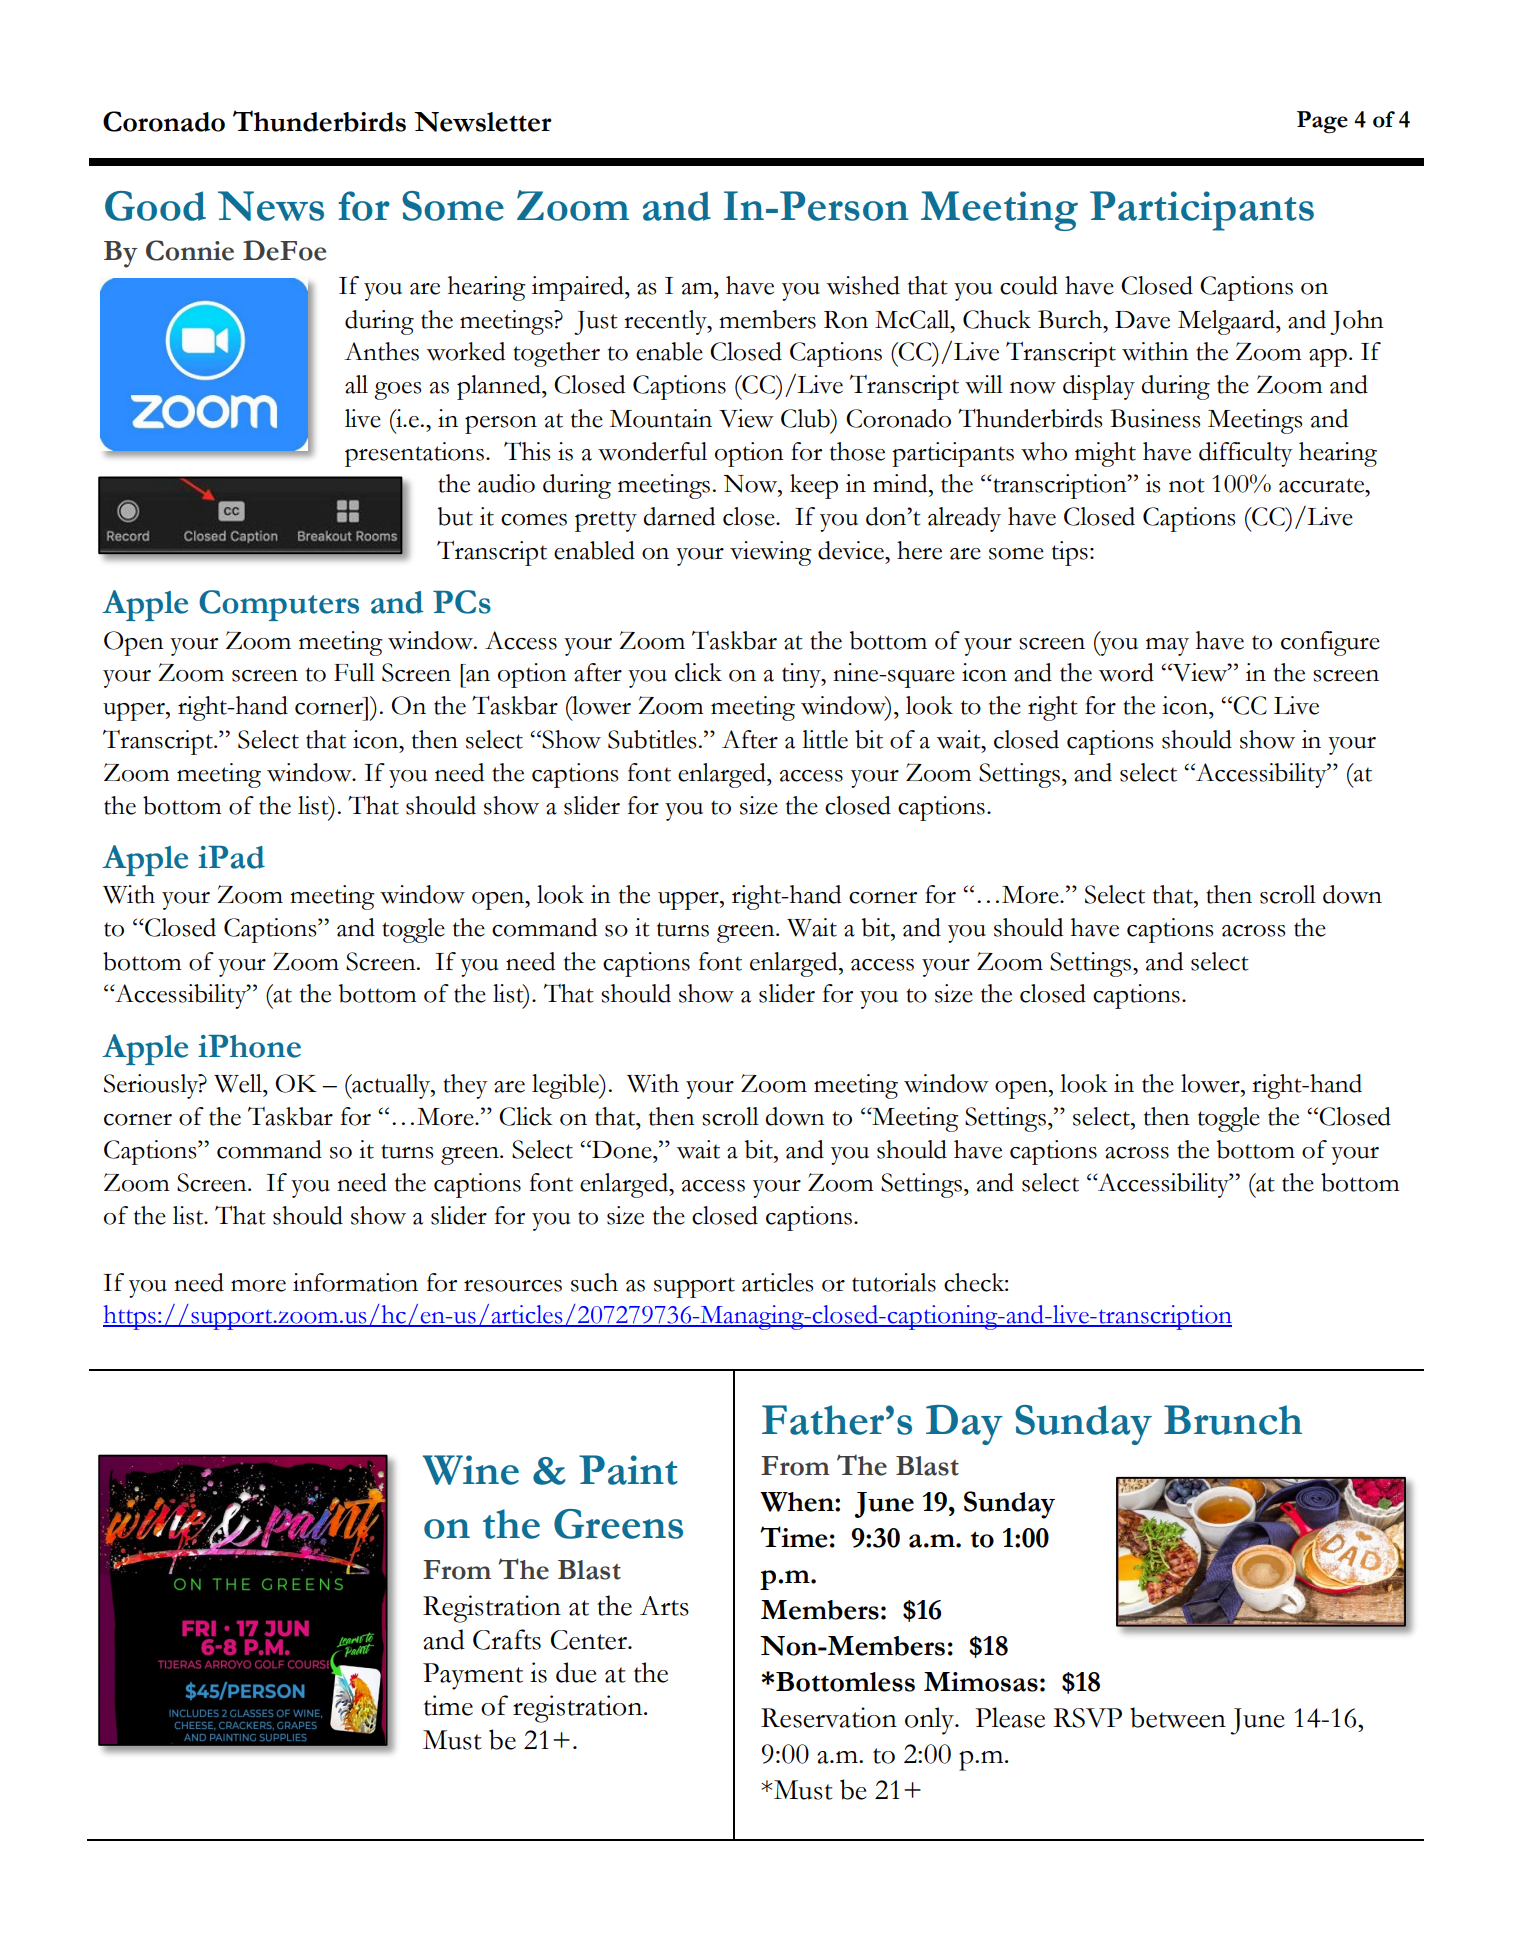 The height and width of the page is (1958, 1513). Describe the element at coordinates (1126, 672) in the page. I see `word` at that location.
